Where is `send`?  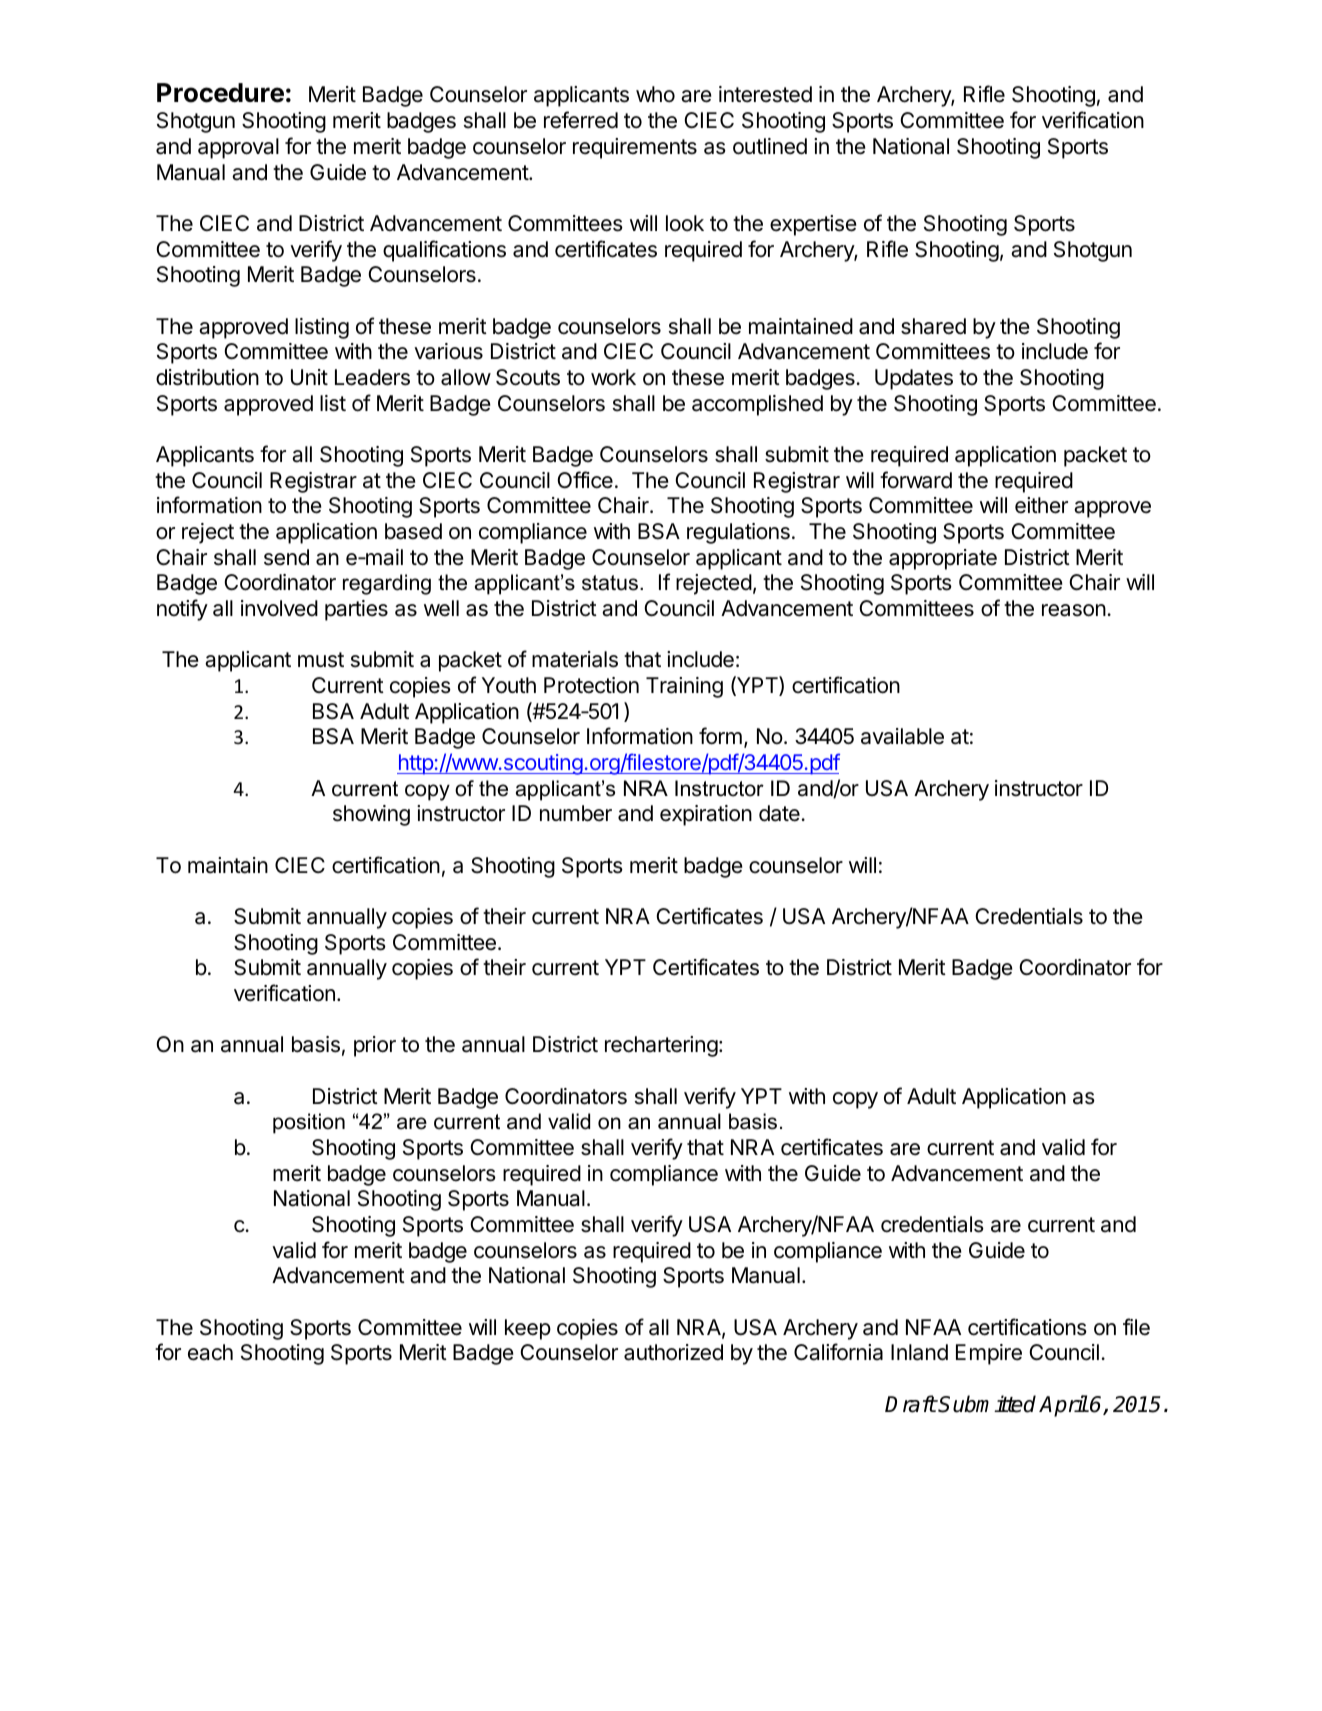
send is located at coordinates (286, 557).
